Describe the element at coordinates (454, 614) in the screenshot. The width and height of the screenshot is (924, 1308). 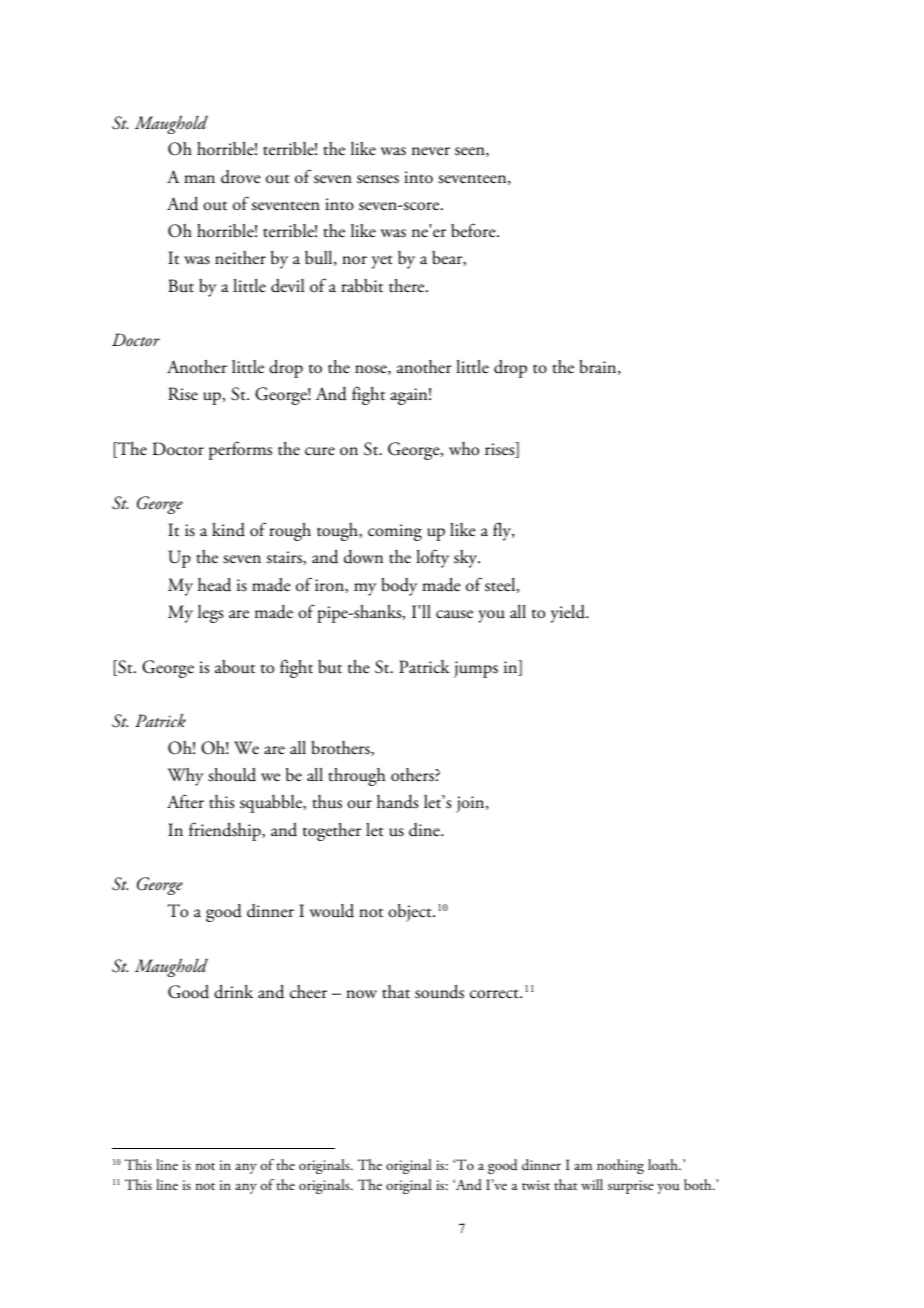
I see `cause` at that location.
